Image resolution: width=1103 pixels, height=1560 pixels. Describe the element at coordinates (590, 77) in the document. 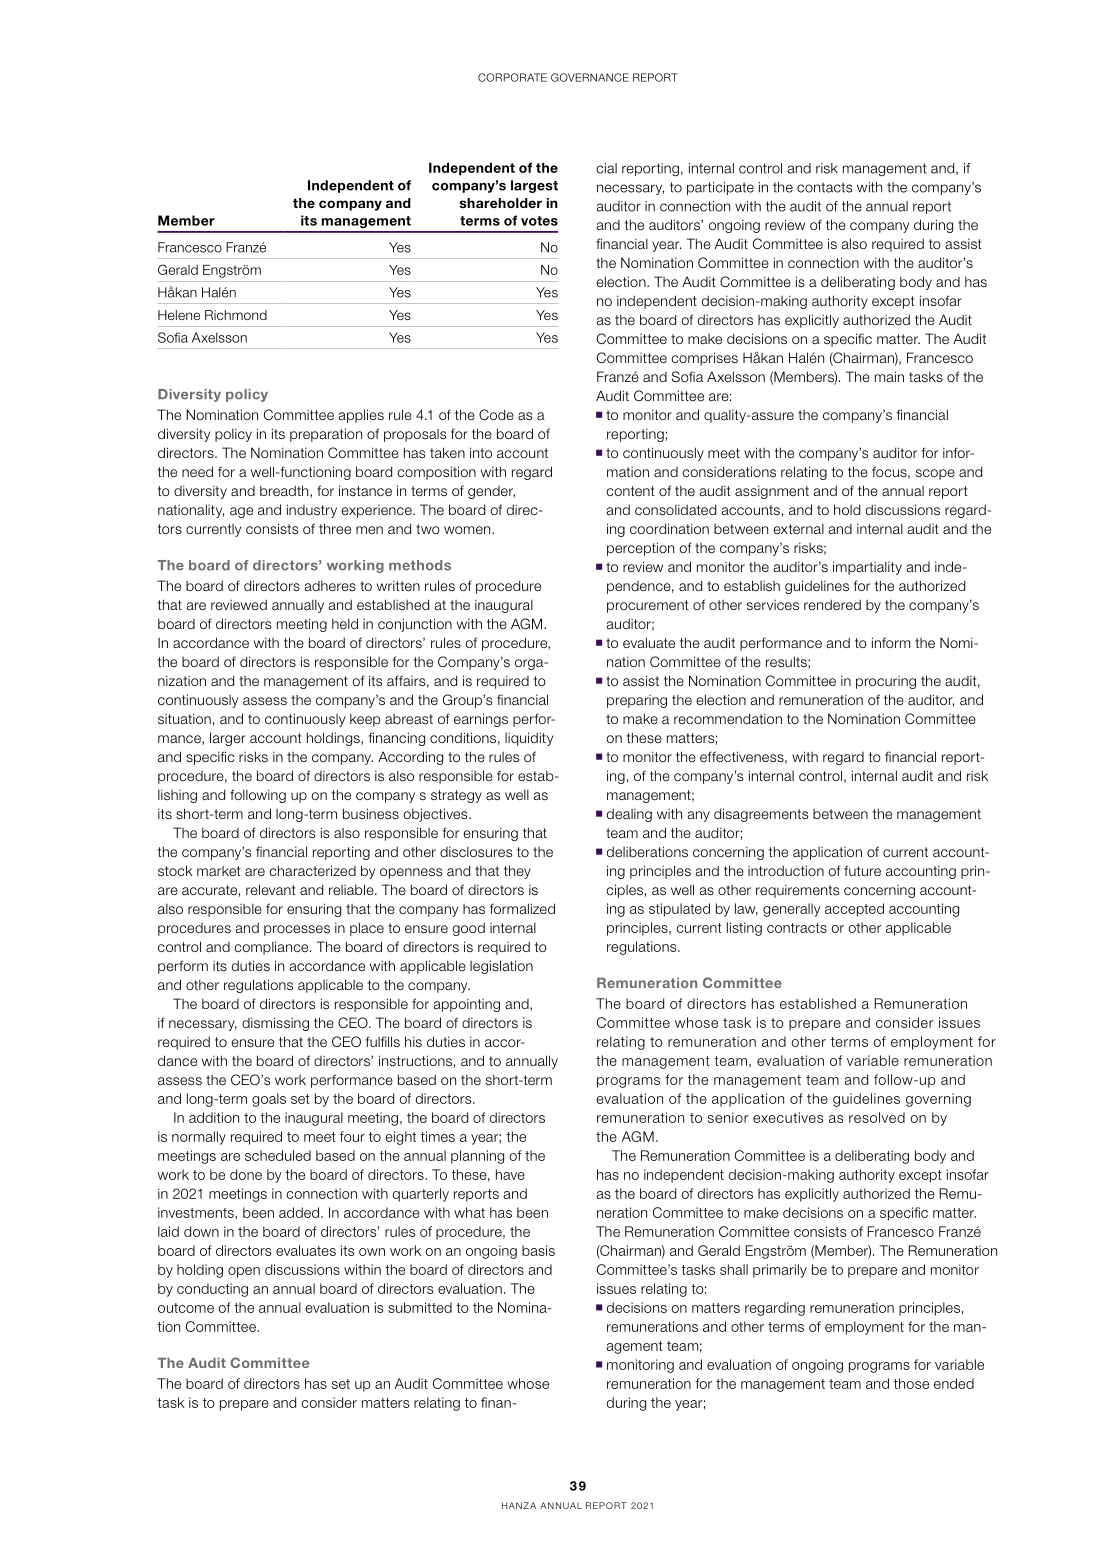

I see `GOVERNANCE` at that location.
